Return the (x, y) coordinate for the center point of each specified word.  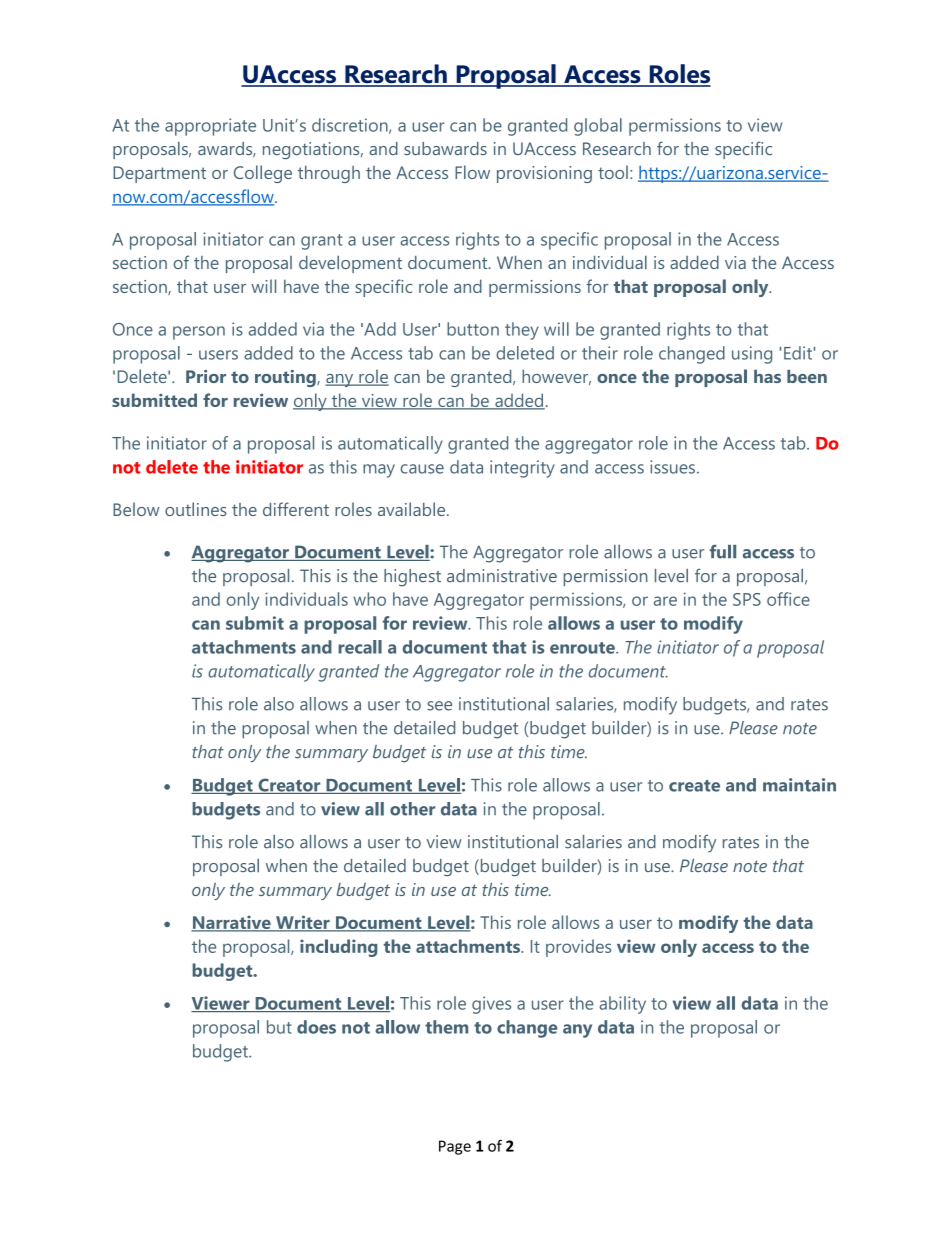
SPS (747, 599)
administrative (502, 576)
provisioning (544, 174)
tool (613, 172)
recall (360, 647)
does (316, 1027)
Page (455, 1147)
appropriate (210, 127)
